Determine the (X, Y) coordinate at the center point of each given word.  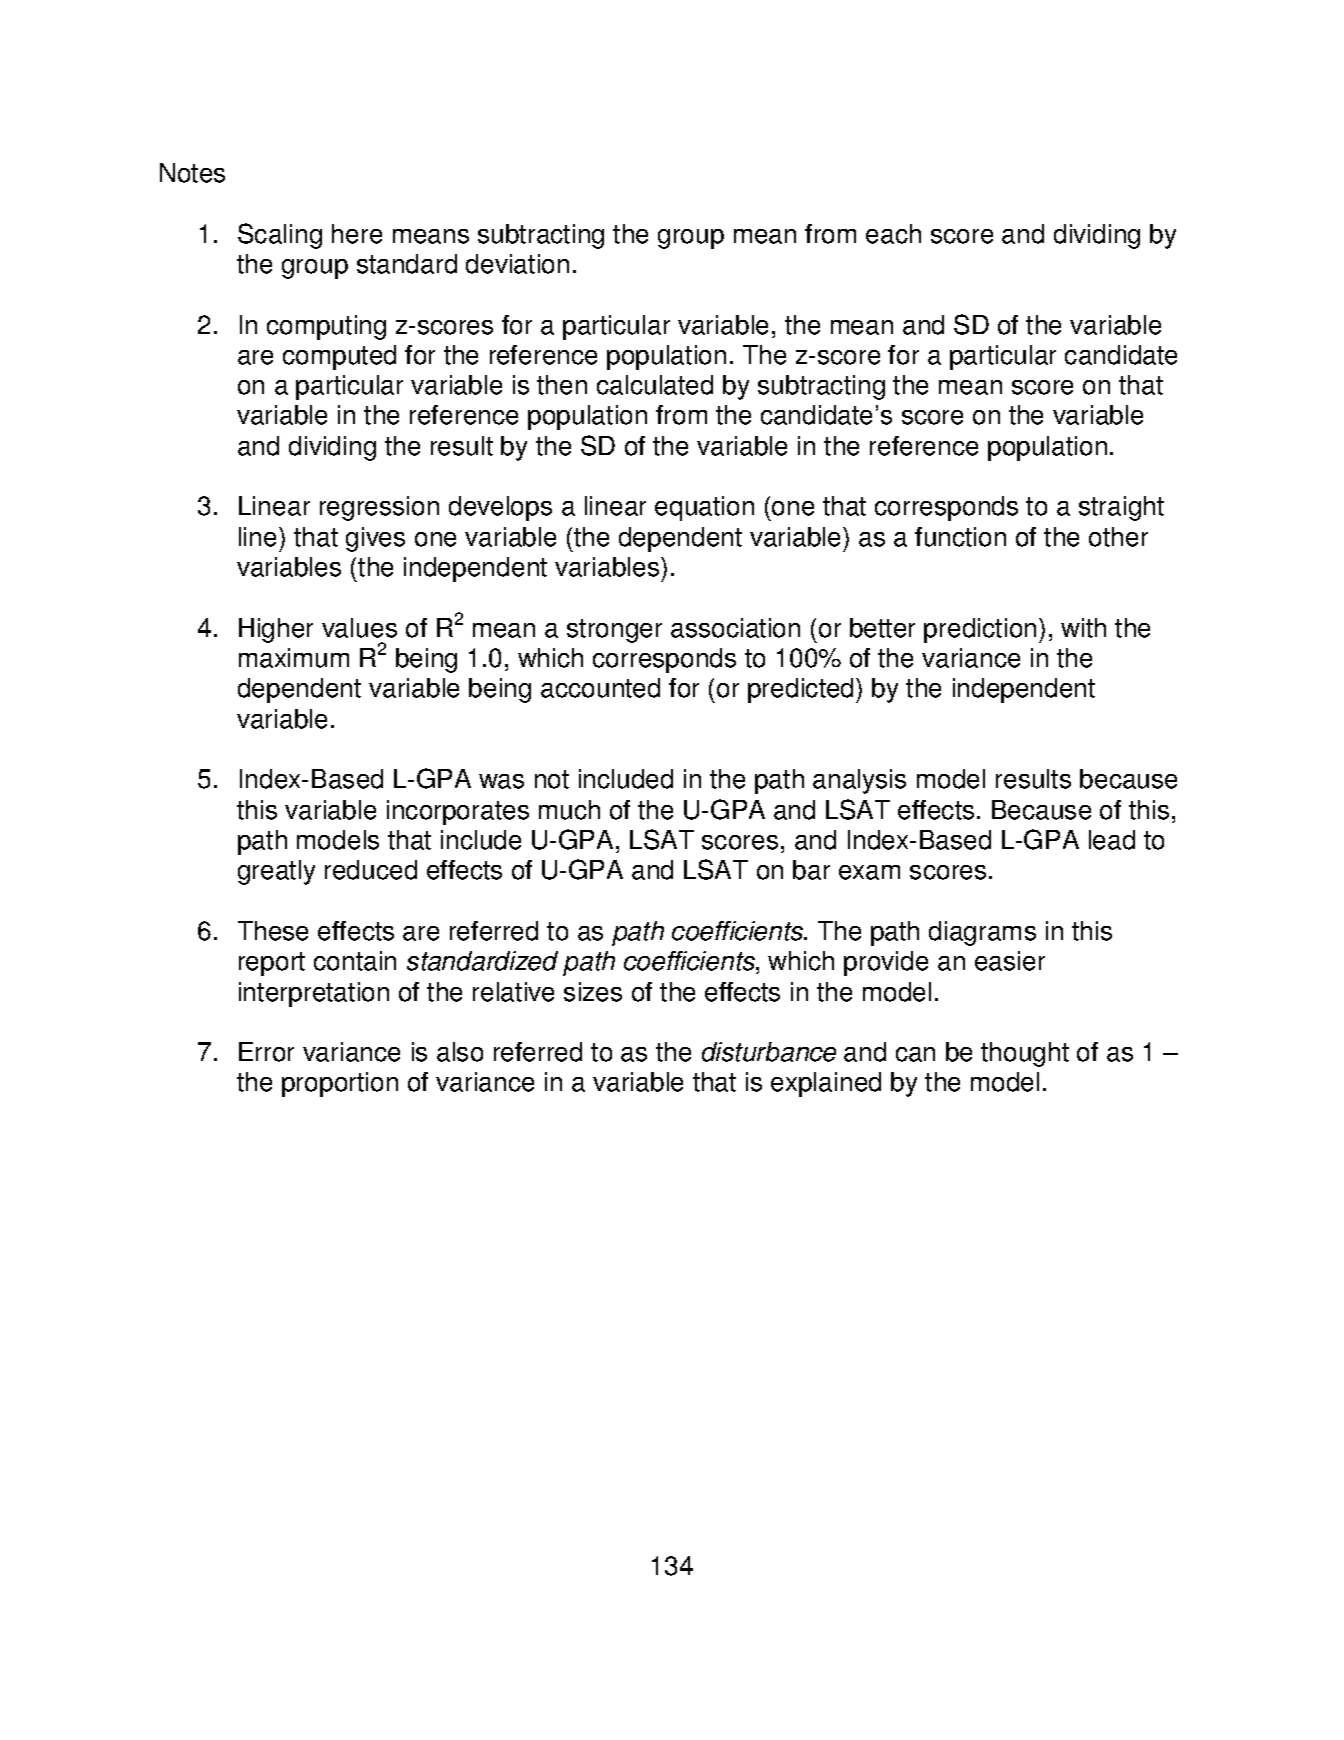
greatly (276, 872)
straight (1121, 508)
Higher (276, 630)
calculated (655, 385)
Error (266, 1052)
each (893, 234)
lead (1112, 840)
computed (339, 357)
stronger (614, 631)
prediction (980, 630)
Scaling (280, 236)
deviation (517, 264)
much (569, 810)
